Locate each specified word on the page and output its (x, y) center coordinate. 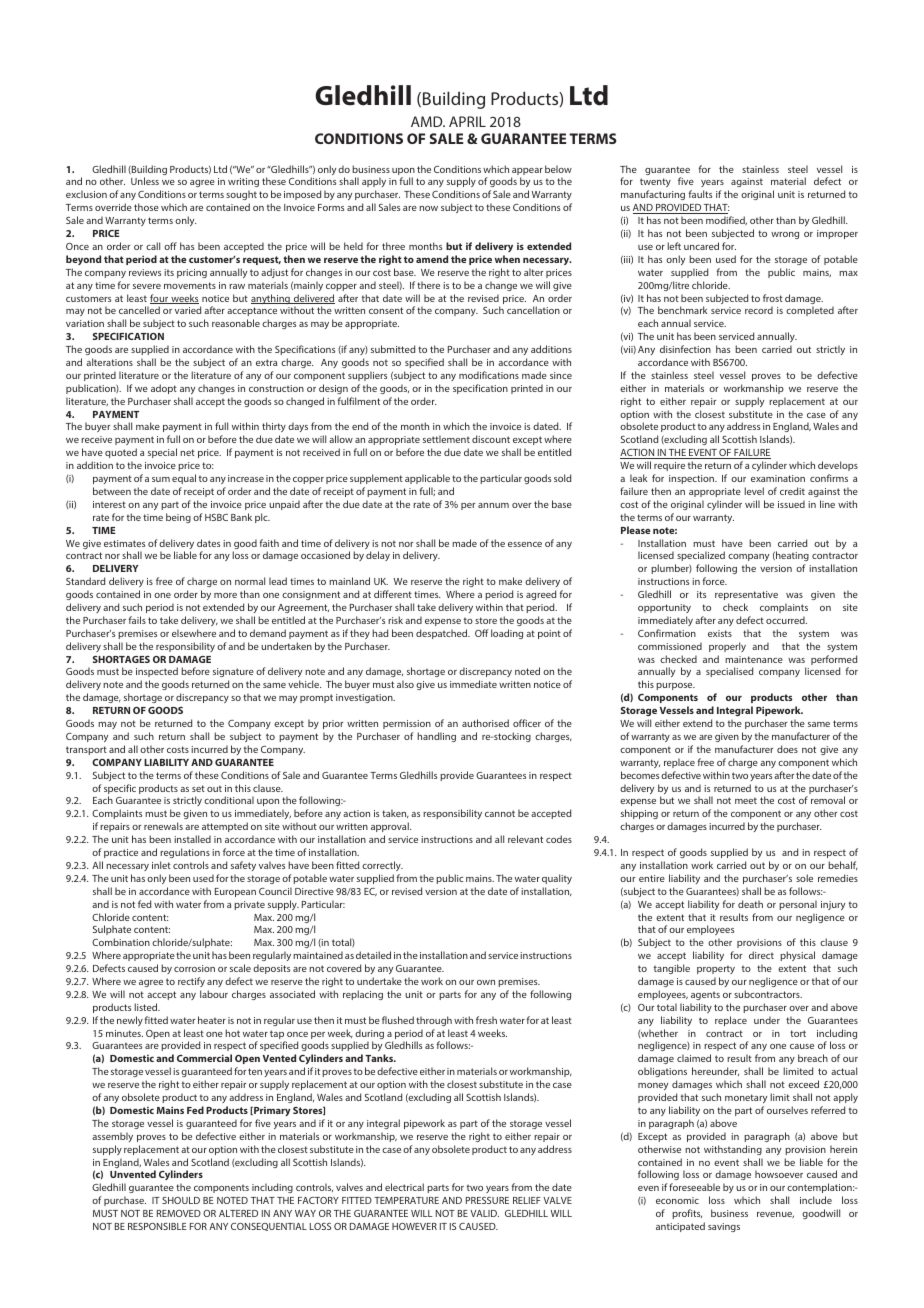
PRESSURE (487, 1200)
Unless (145, 181)
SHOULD (181, 1200)
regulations (185, 853)
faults (700, 194)
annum (493, 505)
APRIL (467, 121)
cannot (500, 813)
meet (746, 801)
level (754, 491)
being (178, 518)
